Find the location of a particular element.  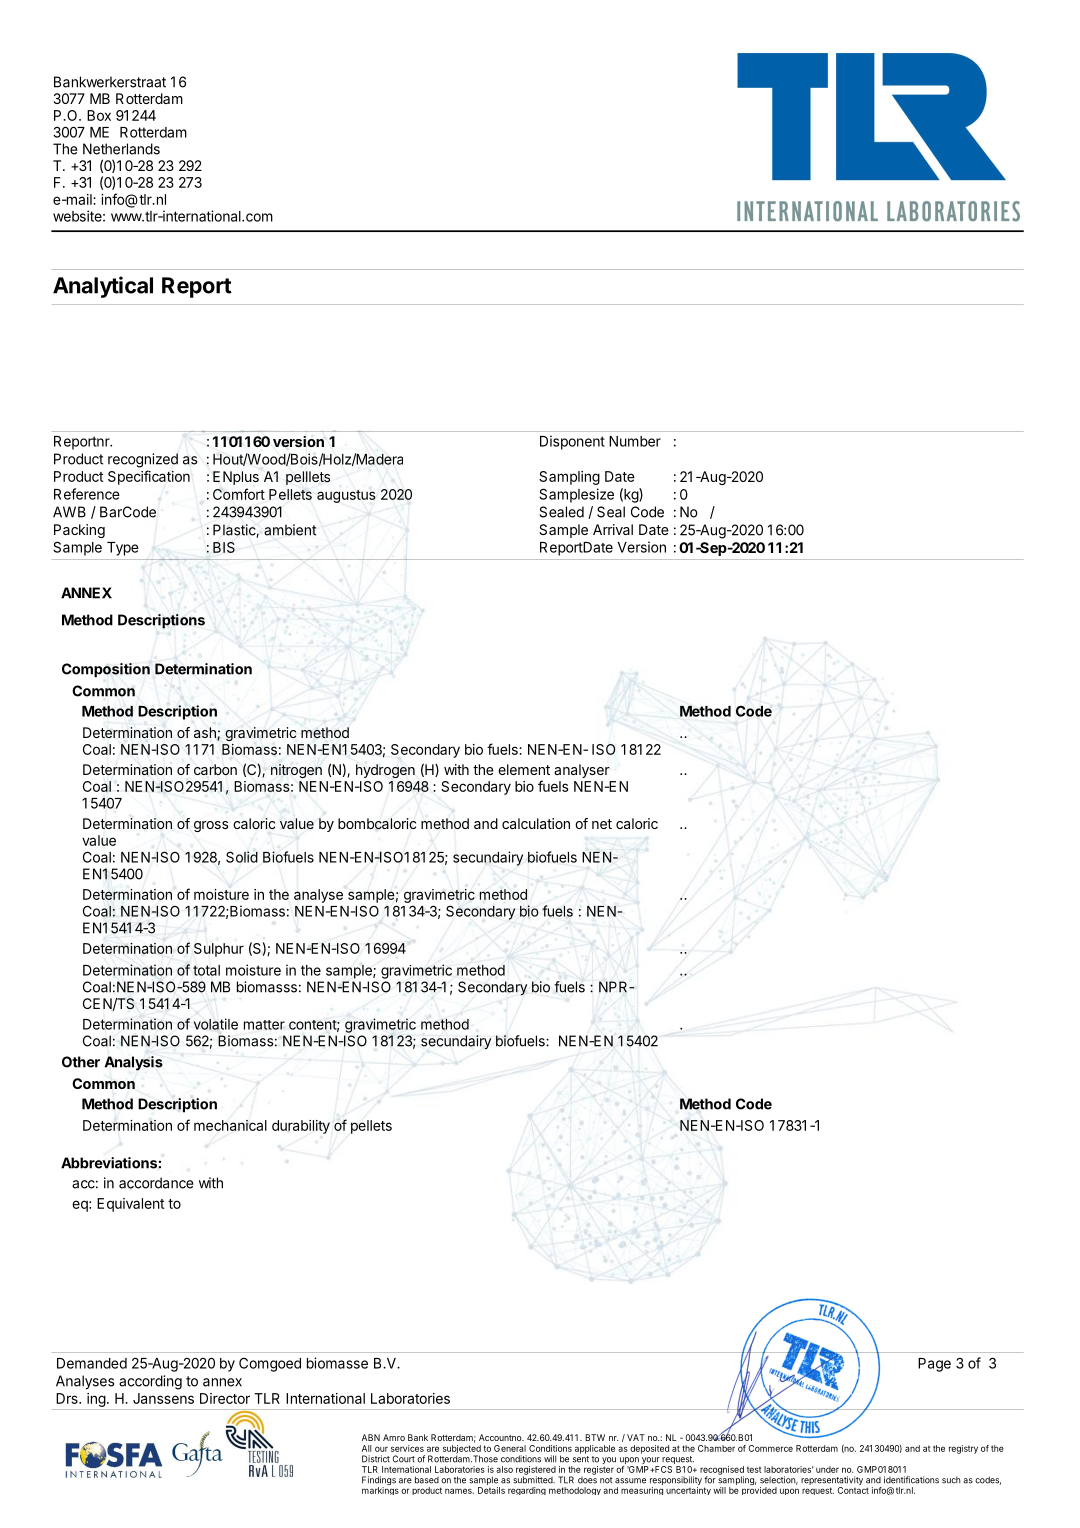

gross is located at coordinates (211, 826).
